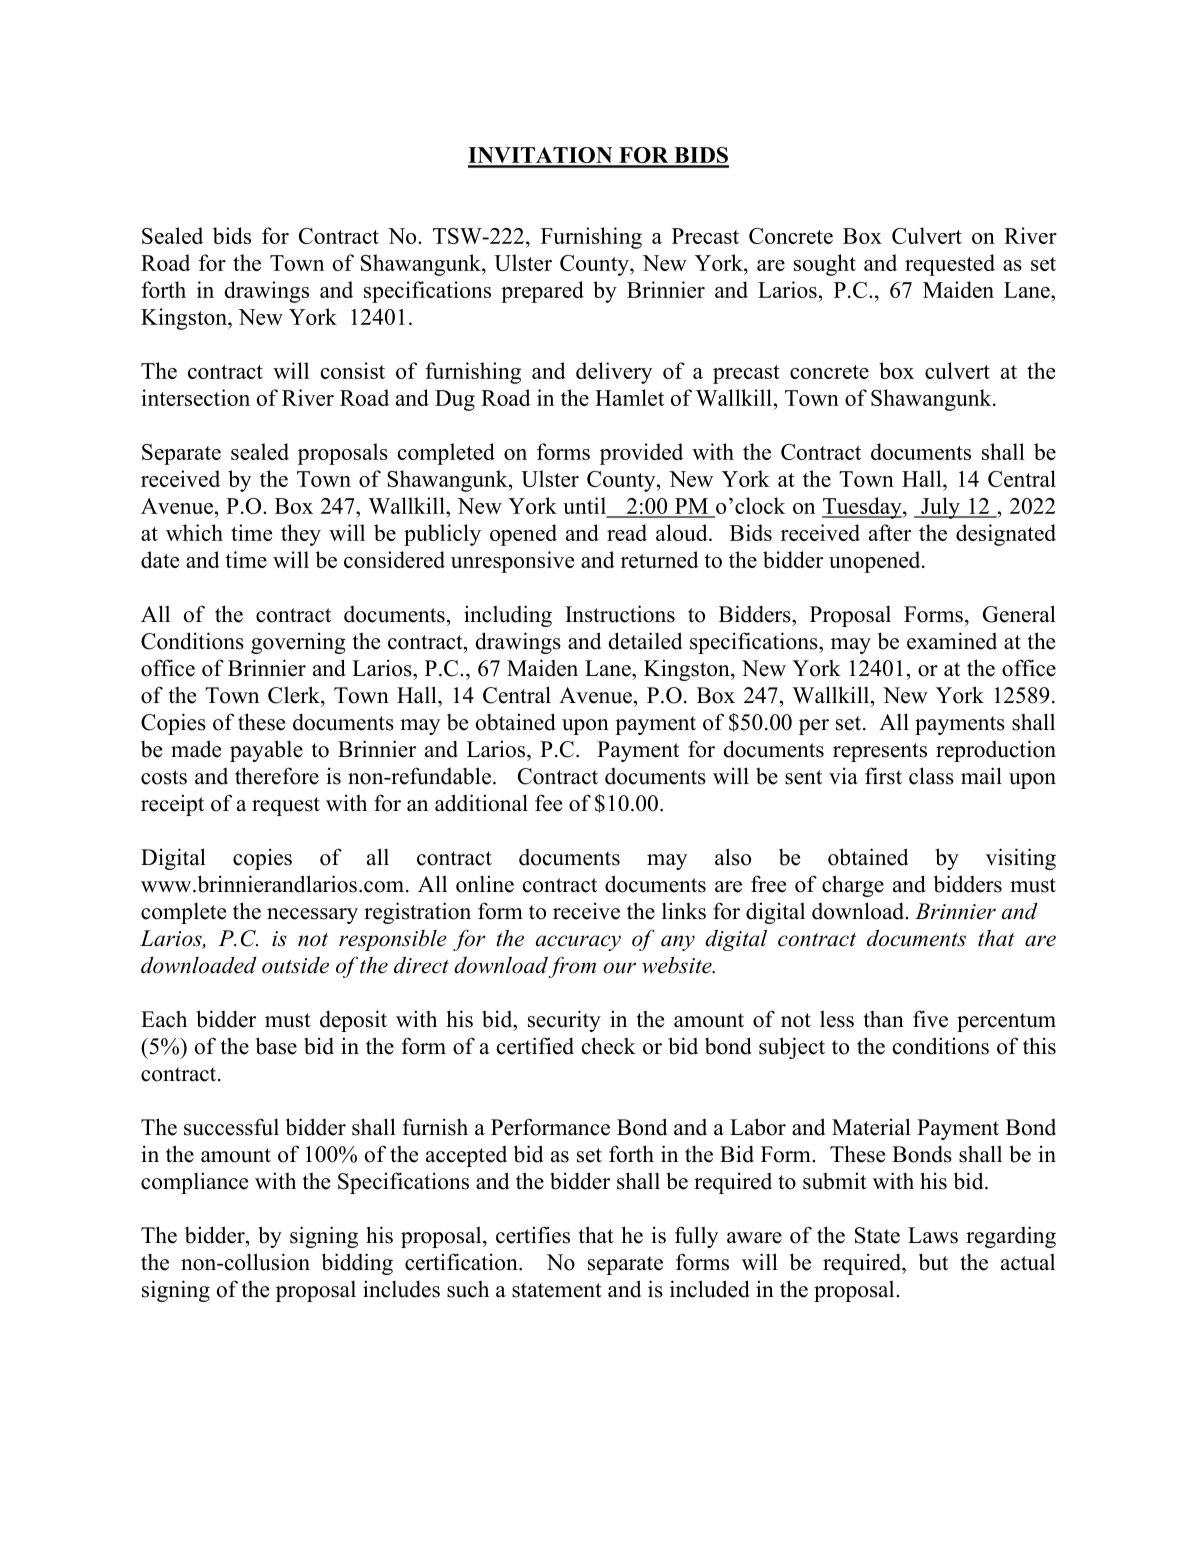 This page has height=1550, width=1197. Describe the element at coordinates (627, 532) in the page. I see `read` at that location.
